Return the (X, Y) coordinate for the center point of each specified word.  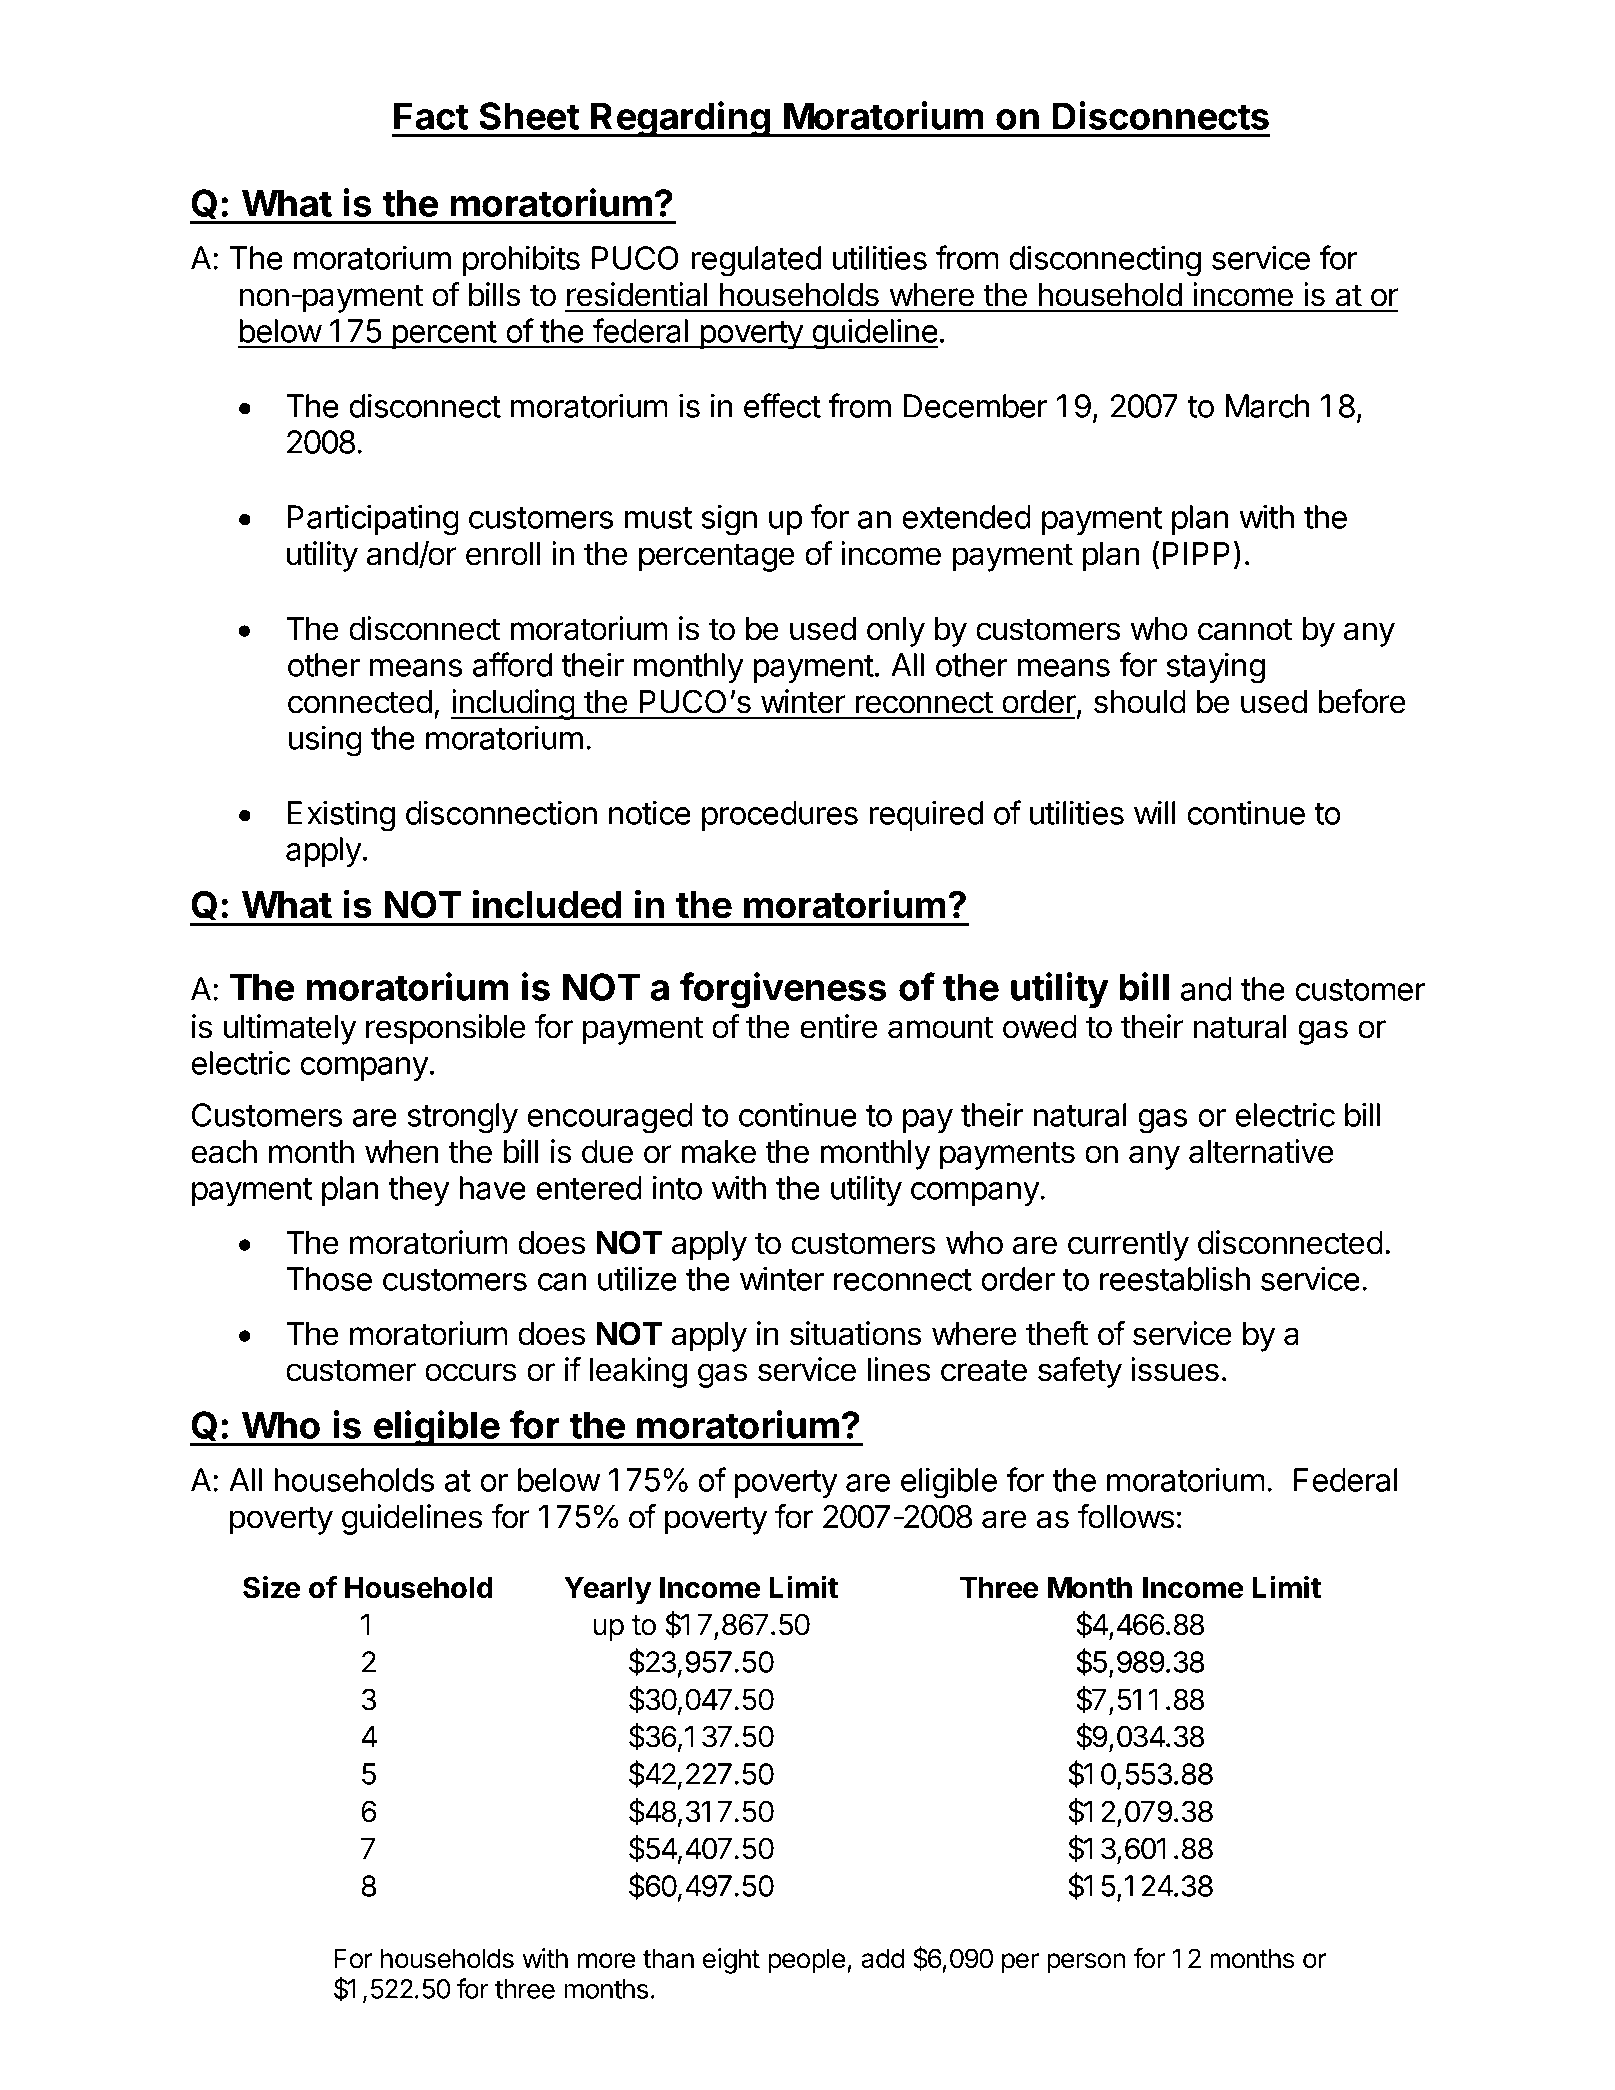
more (606, 1961)
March (1267, 406)
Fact (431, 116)
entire (839, 1026)
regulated (756, 261)
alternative (1261, 1151)
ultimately (290, 1029)
